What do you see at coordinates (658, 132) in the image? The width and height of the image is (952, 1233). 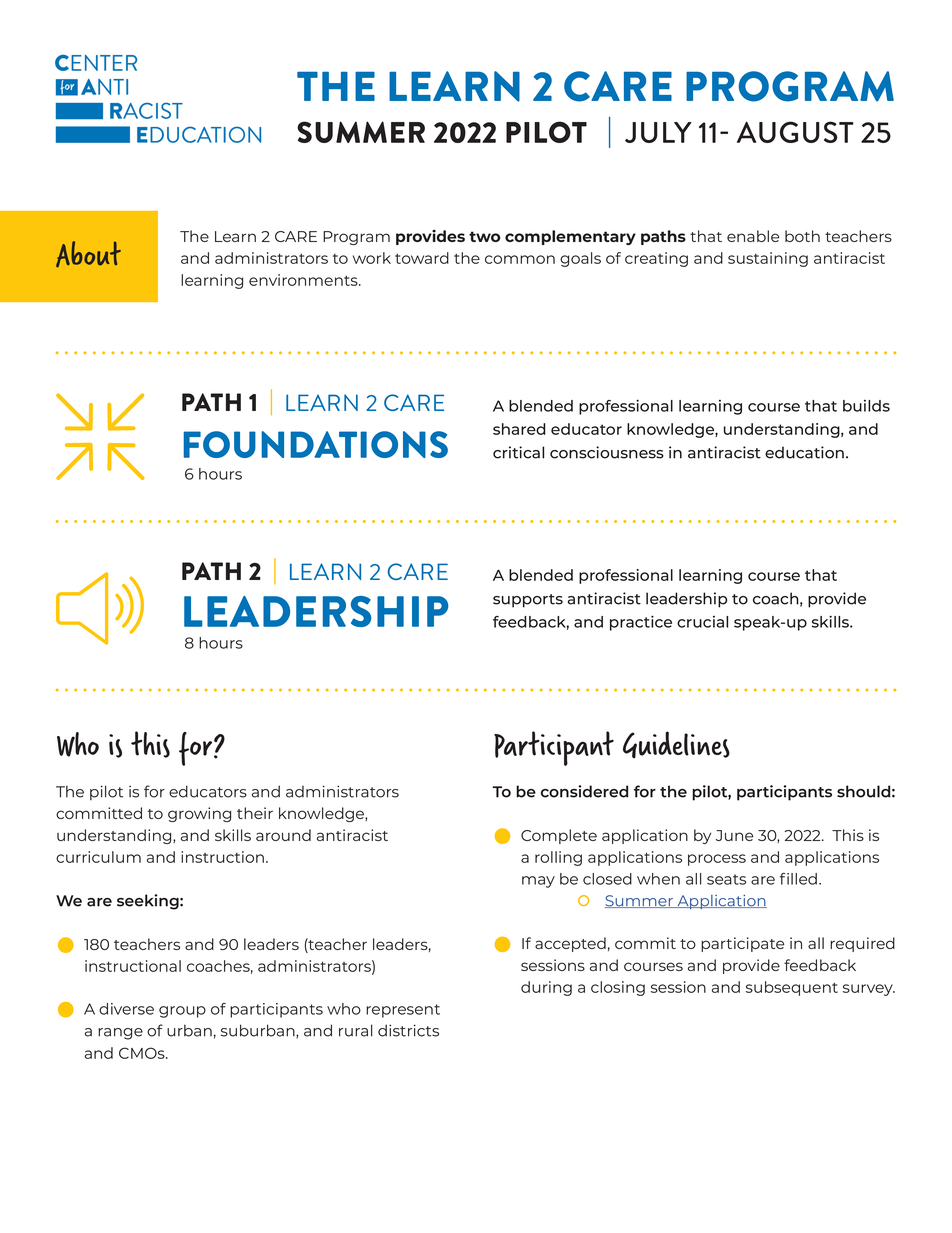 I see `JULY` at bounding box center [658, 132].
